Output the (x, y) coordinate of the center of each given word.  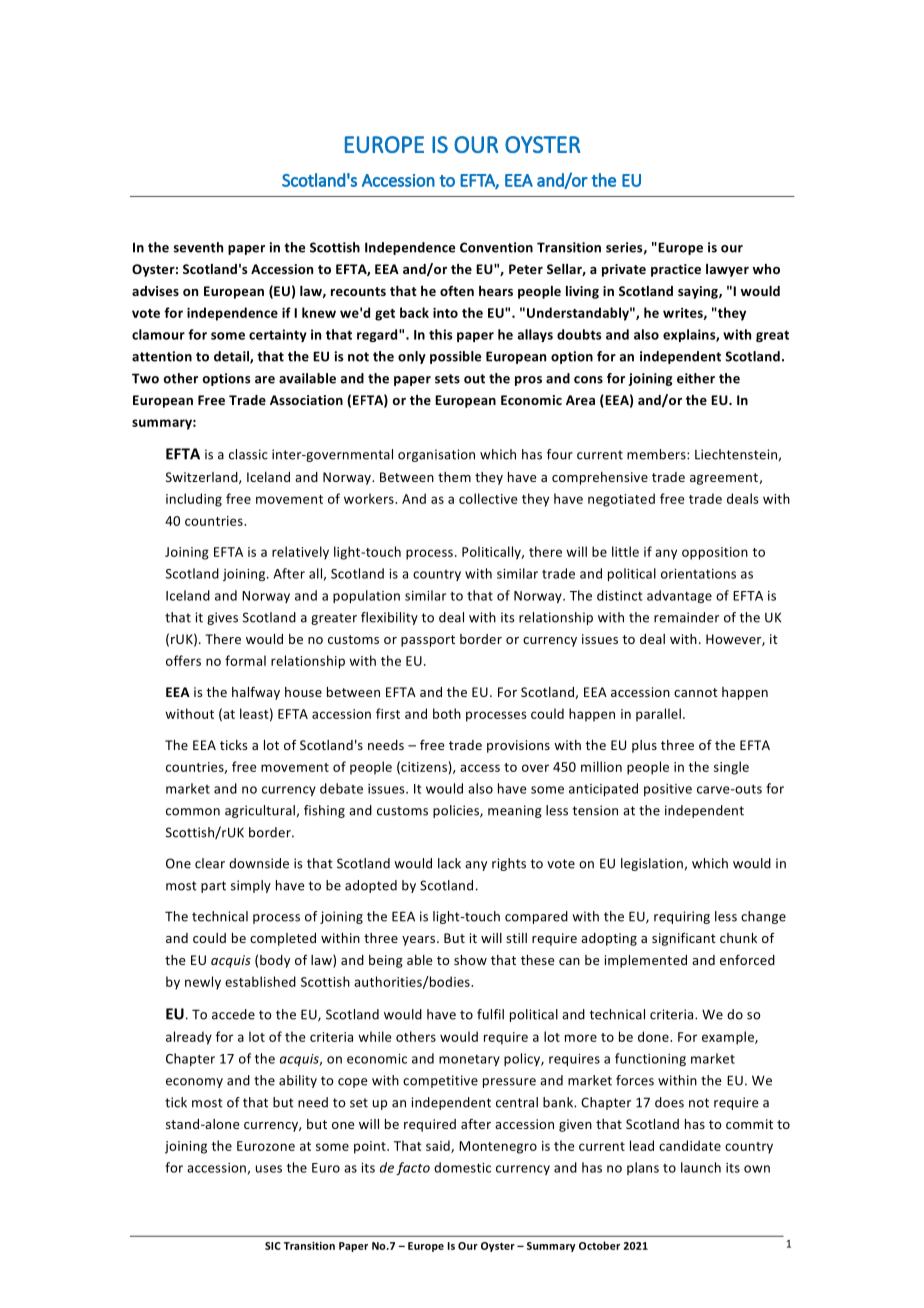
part (213, 887)
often (457, 291)
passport (428, 641)
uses (269, 1169)
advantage (679, 596)
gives (222, 618)
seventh (198, 247)
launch (701, 1167)
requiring (682, 917)
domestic (462, 1167)
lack (449, 863)
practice (676, 270)
